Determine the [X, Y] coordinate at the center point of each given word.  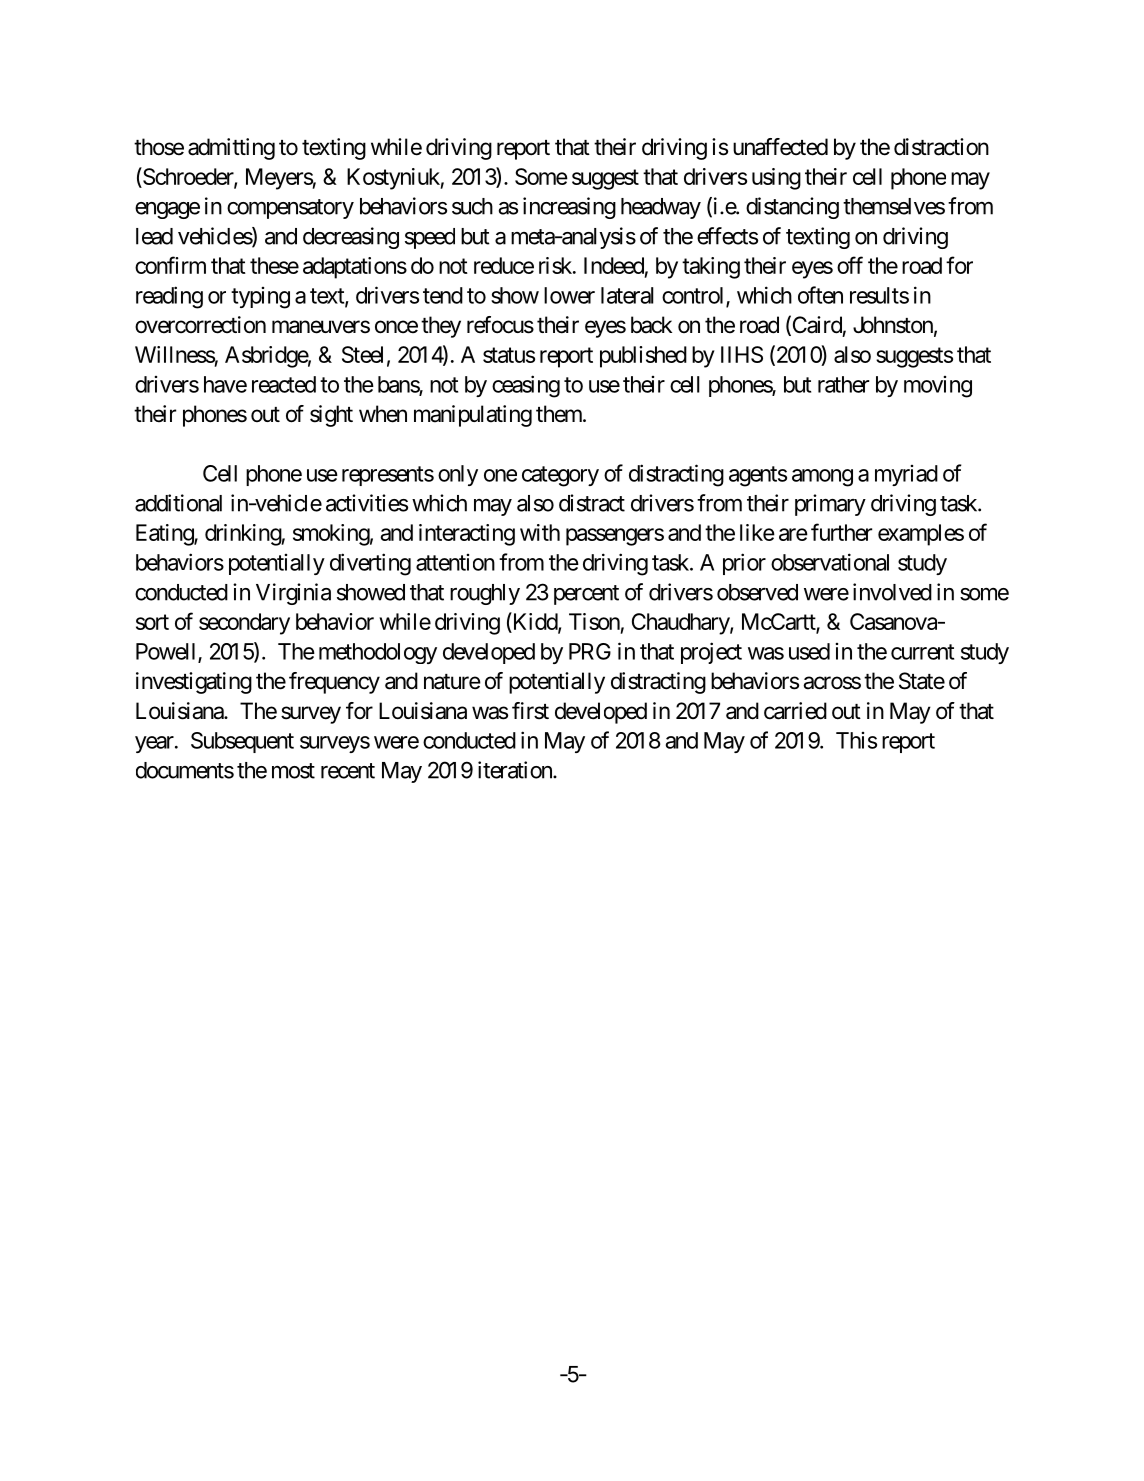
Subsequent [242, 742]
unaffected [780, 147]
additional [178, 503]
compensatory [290, 209]
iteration [516, 770]
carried [795, 711]
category [560, 476]
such [472, 206]
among [822, 478]
